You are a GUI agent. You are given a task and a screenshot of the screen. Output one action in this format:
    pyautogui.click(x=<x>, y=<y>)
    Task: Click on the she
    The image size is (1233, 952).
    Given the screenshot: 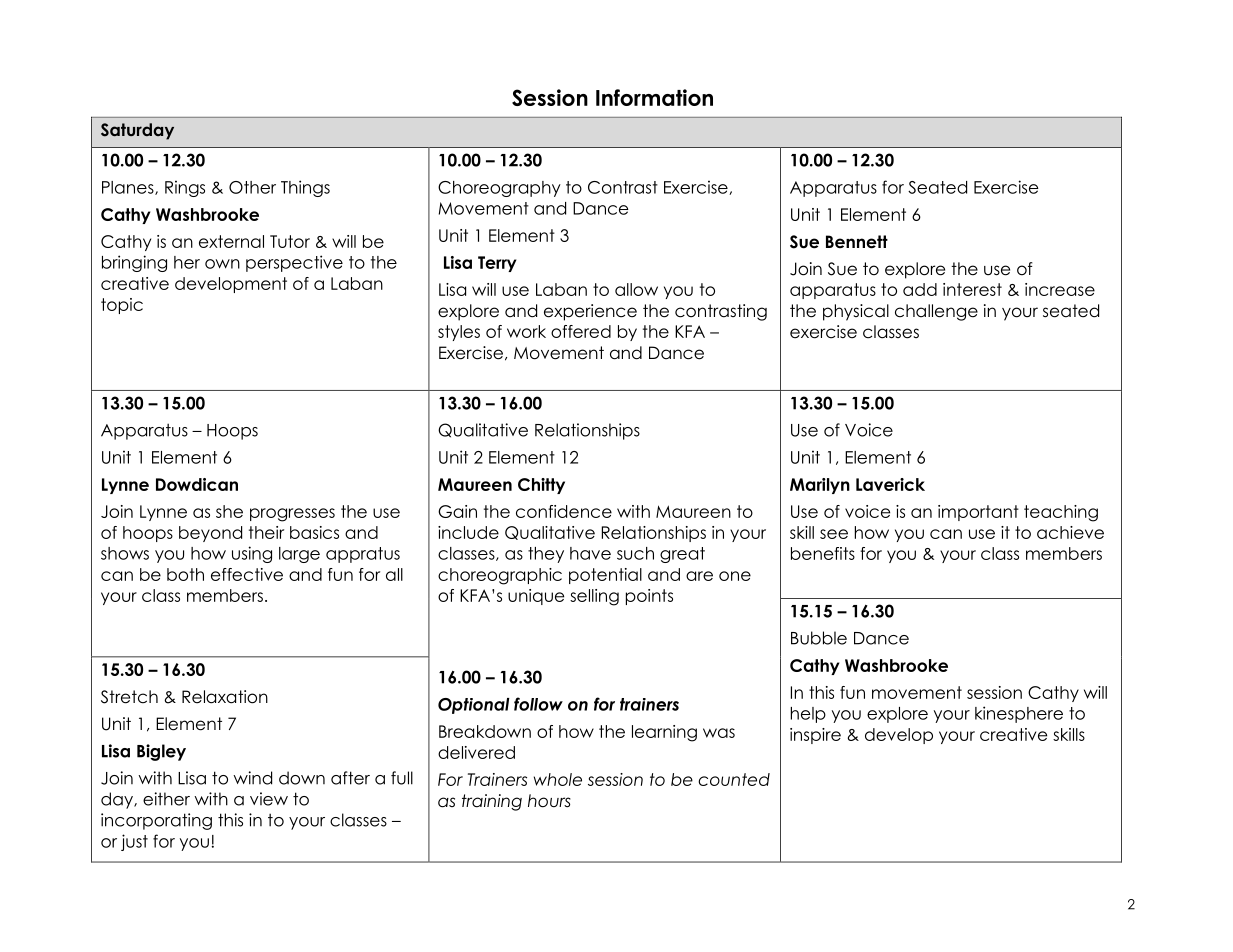 What is the action you would take?
    pyautogui.click(x=229, y=511)
